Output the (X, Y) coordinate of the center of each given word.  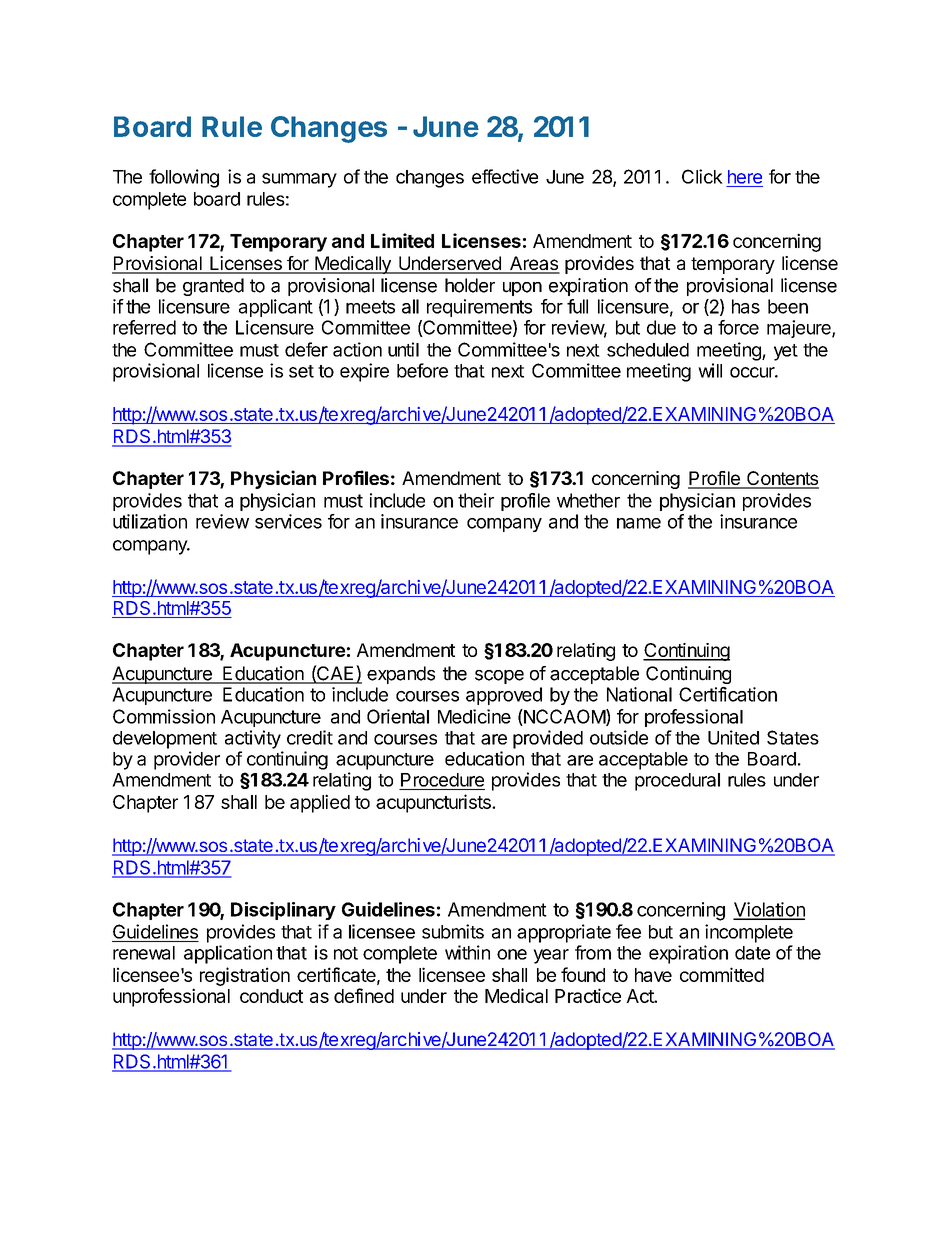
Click (702, 176)
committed (722, 974)
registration (245, 976)
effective (505, 176)
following (184, 178)
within (467, 952)
